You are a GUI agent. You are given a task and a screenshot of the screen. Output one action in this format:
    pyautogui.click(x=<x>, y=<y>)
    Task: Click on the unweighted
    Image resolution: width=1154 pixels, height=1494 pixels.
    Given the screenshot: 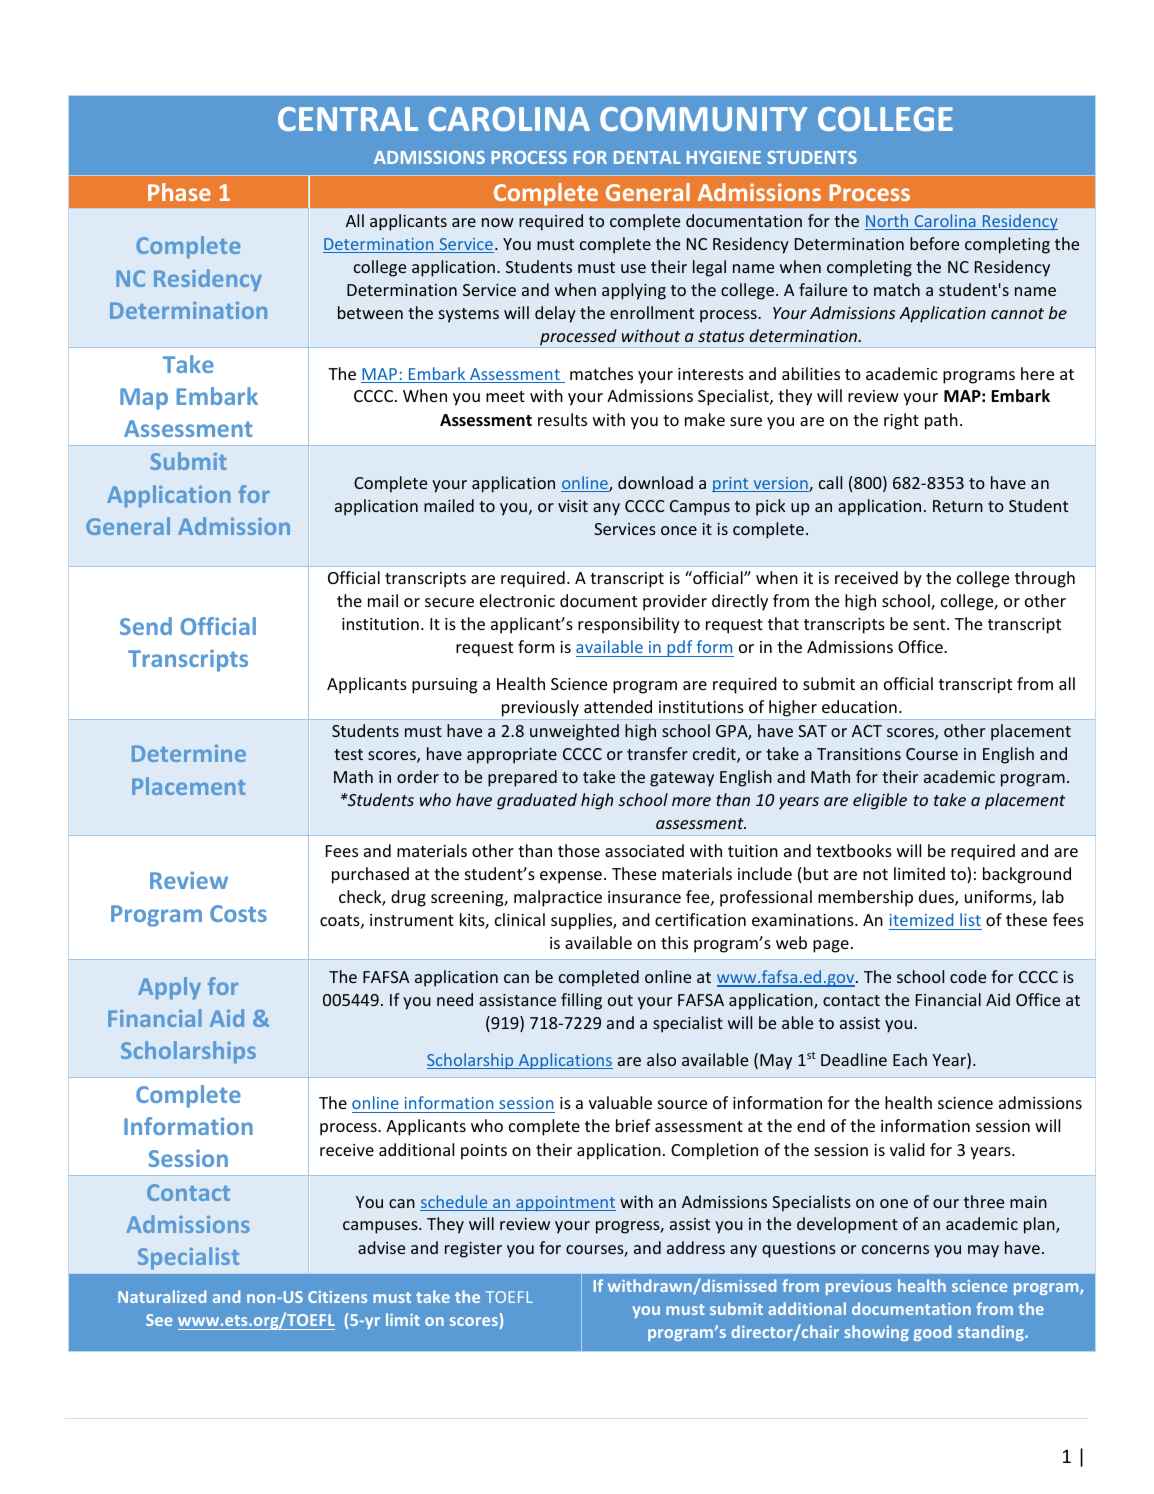 What is the action you would take?
    pyautogui.click(x=574, y=732)
